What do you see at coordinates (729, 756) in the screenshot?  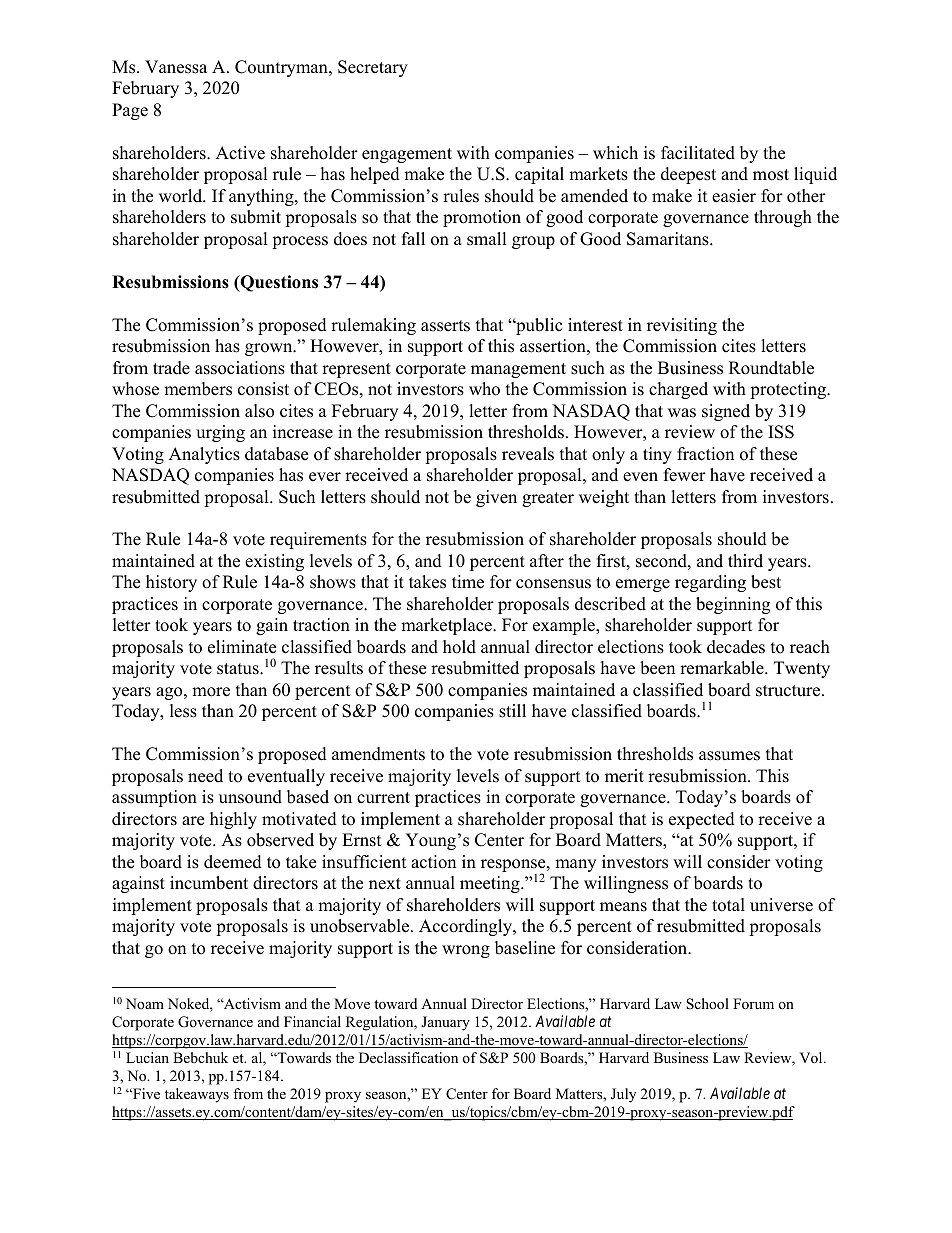 I see `assumes` at bounding box center [729, 756].
